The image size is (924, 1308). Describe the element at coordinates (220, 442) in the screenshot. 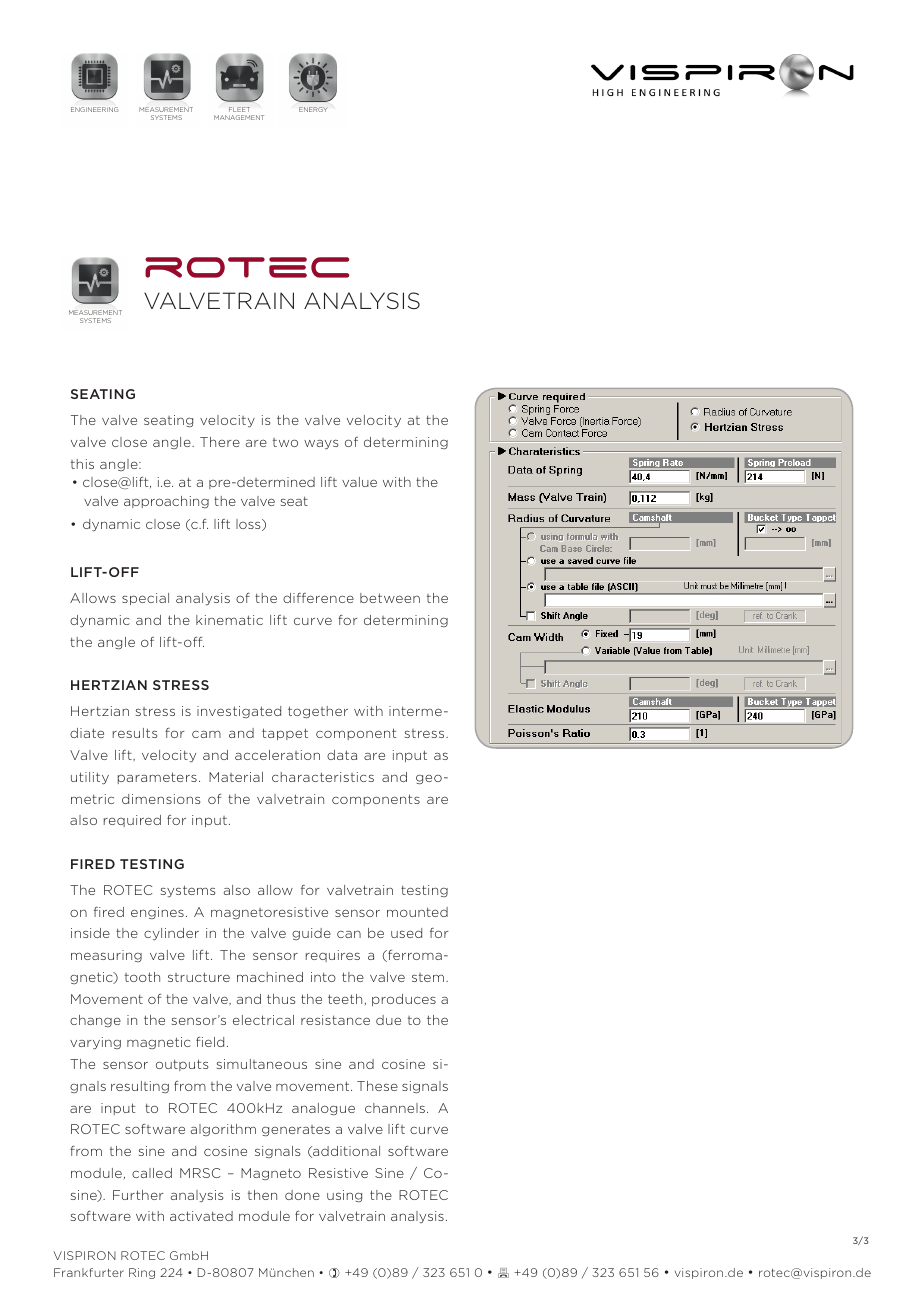

I see `There` at that location.
